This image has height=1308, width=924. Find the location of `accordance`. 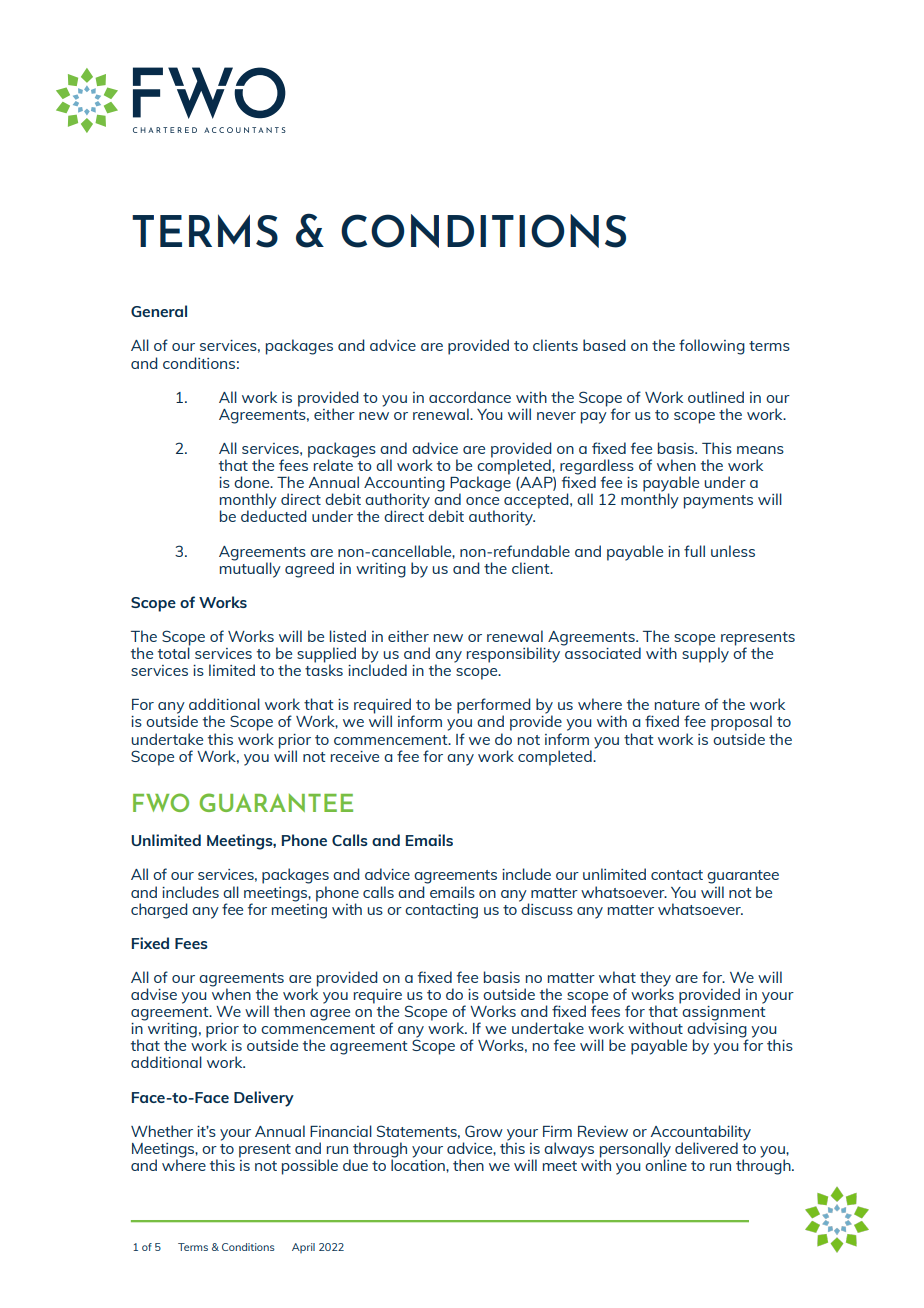

accordance is located at coordinates (470, 397).
